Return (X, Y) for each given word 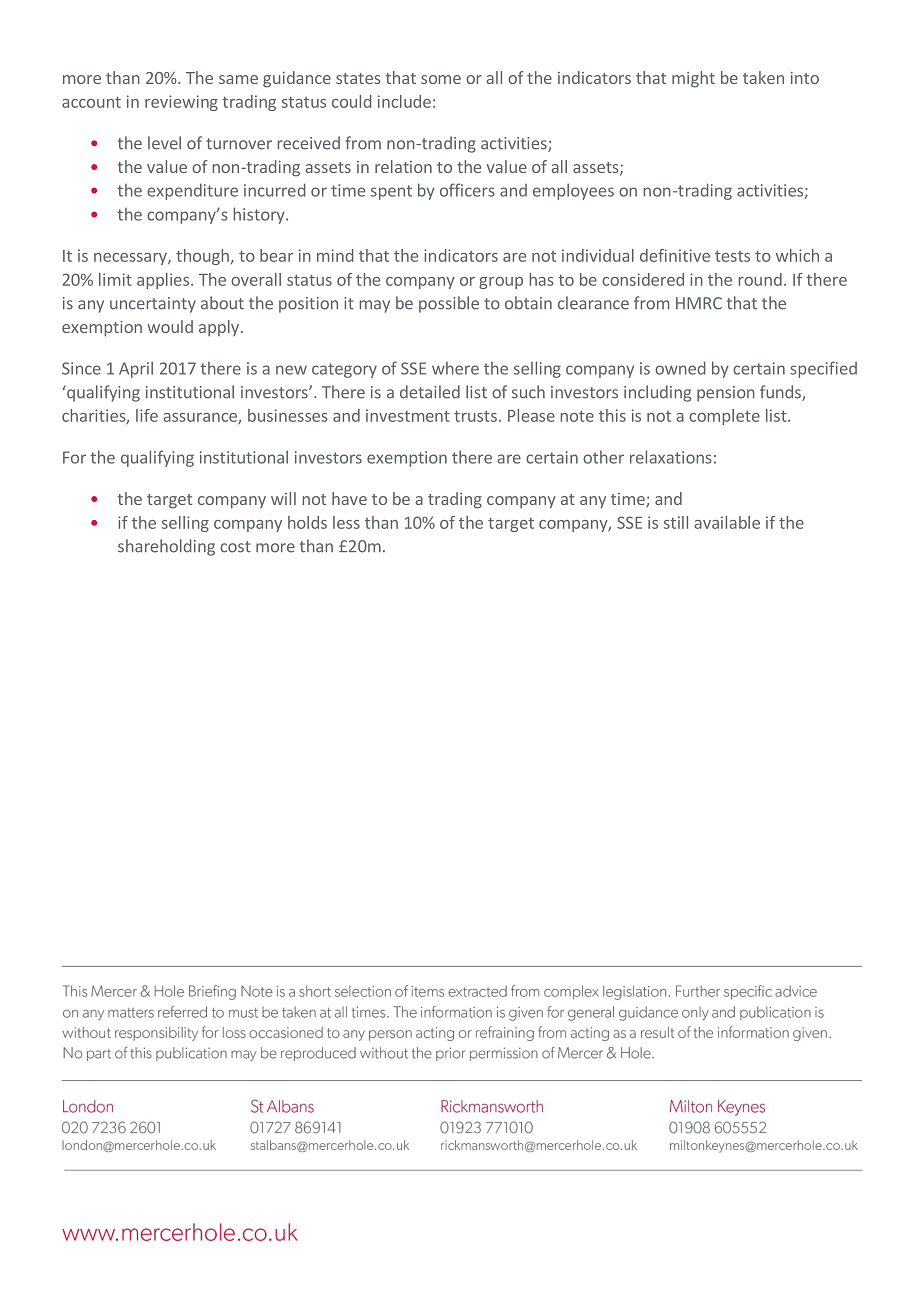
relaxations (670, 457)
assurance (201, 418)
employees (573, 191)
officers (467, 190)
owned (680, 368)
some (441, 79)
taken (763, 77)
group (501, 283)
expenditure (192, 191)
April (136, 369)
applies (163, 281)
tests (732, 256)
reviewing (181, 103)
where (455, 368)
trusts (475, 416)
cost (235, 547)
